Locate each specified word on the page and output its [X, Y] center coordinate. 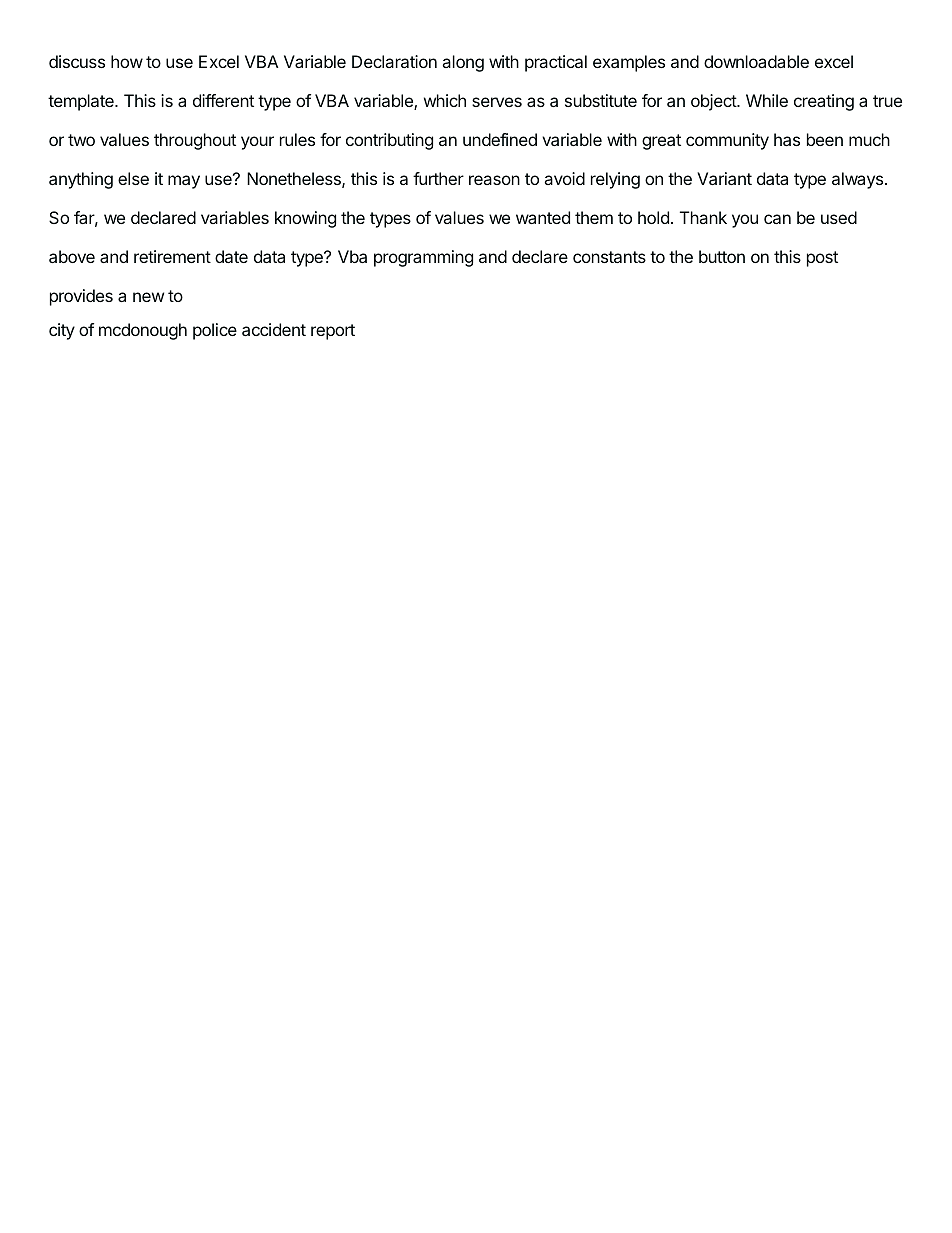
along [463, 63]
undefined [500, 139]
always [857, 180]
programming [423, 258]
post [822, 259]
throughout [195, 141]
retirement [172, 256]
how [127, 61]
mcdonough [143, 331]
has [787, 139]
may [184, 182]
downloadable [756, 61]
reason [494, 180]
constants [609, 257]
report [333, 332]
